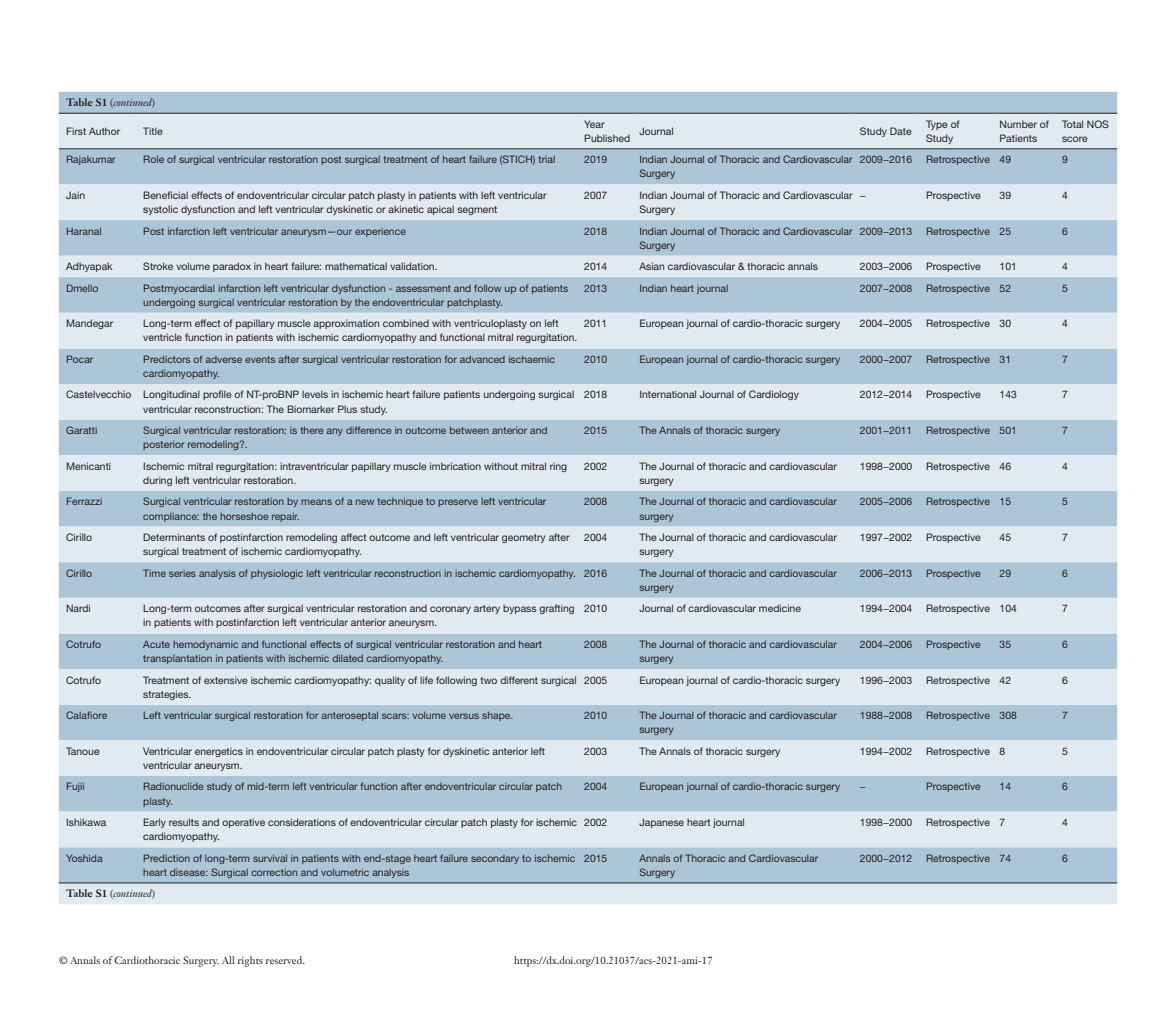 Image resolution: width=1176 pixels, height=1010 pixels. Describe the element at coordinates (228, 960) in the image. I see `All` at that location.
